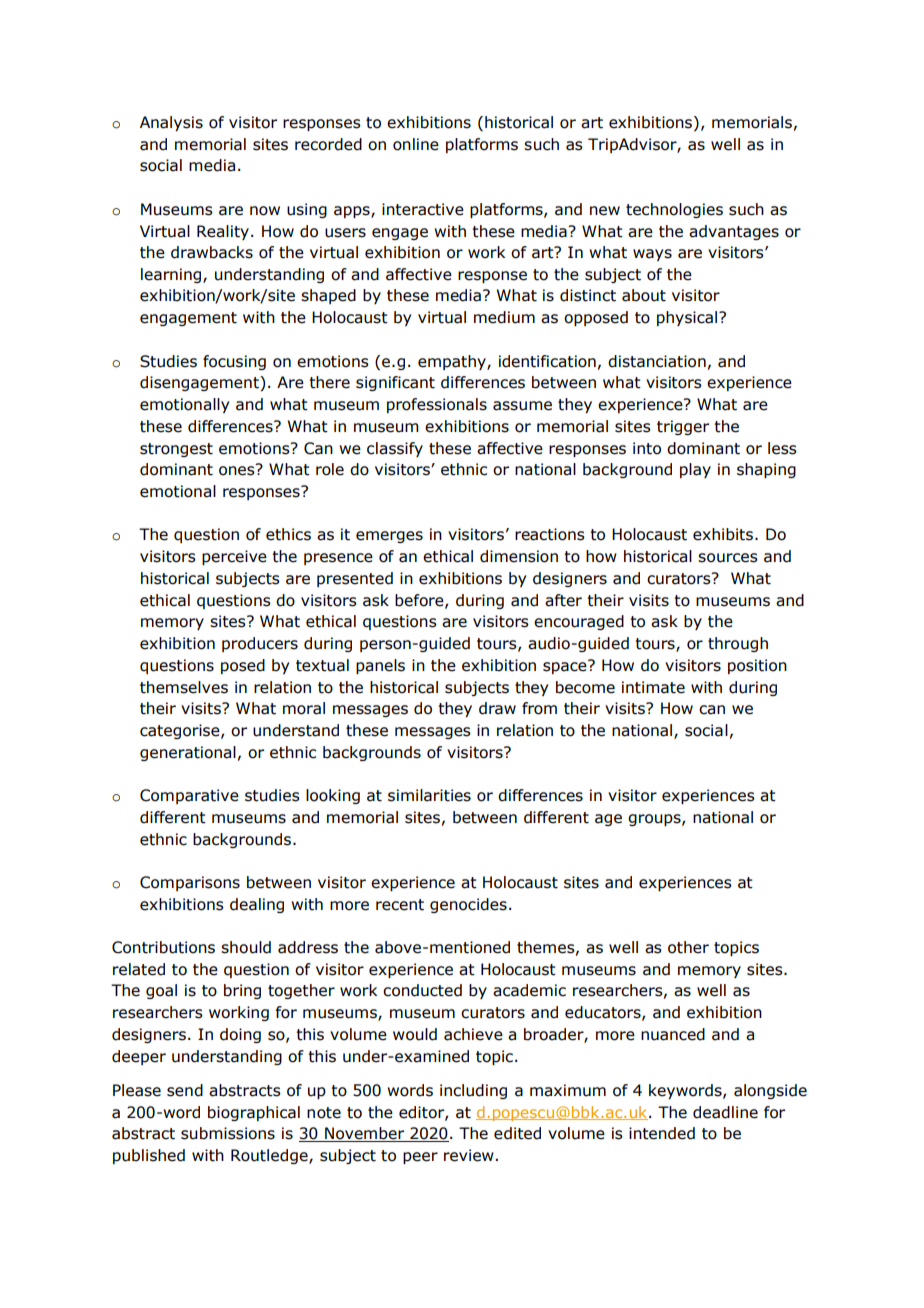  What do you see at coordinates (653, 687) in the screenshot?
I see `intimate` at bounding box center [653, 687].
